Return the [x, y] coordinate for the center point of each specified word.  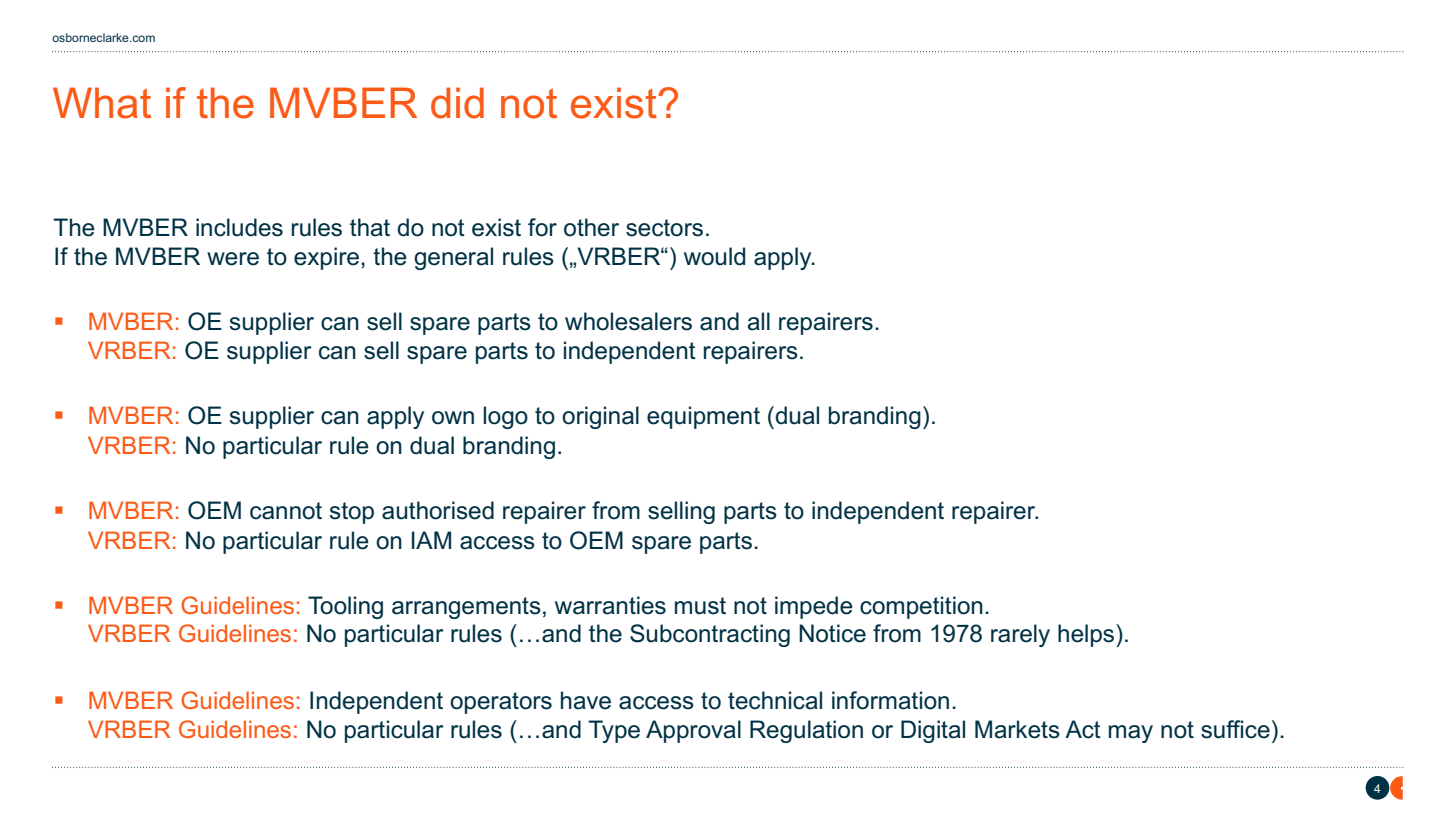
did [457, 103]
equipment [703, 417]
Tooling [345, 607]
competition [921, 607]
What [102, 103]
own [453, 418]
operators [501, 703]
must [700, 606]
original [600, 417]
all [759, 321]
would [714, 256]
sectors [664, 228]
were [233, 259]
